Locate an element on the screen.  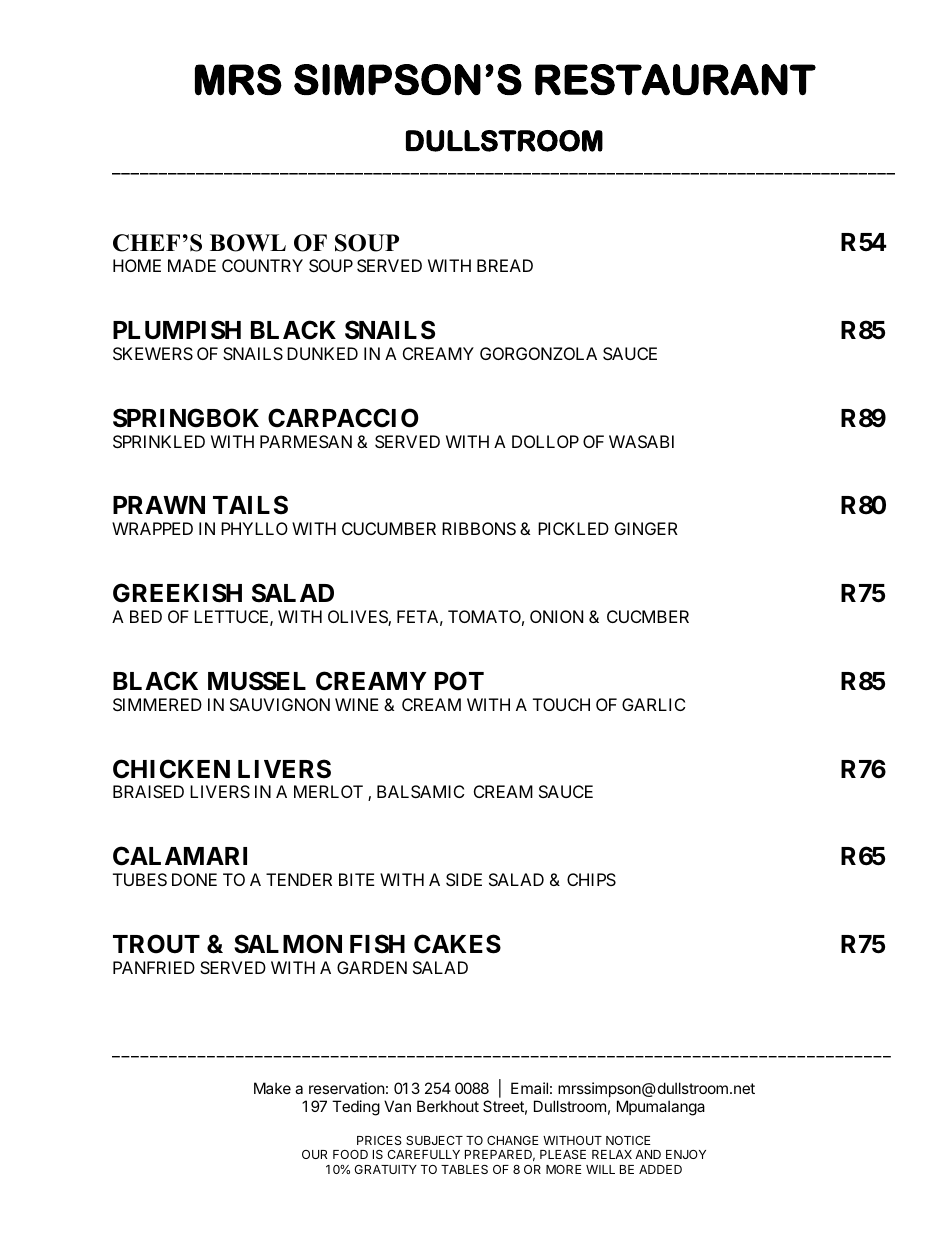
Make is located at coordinates (272, 1088).
